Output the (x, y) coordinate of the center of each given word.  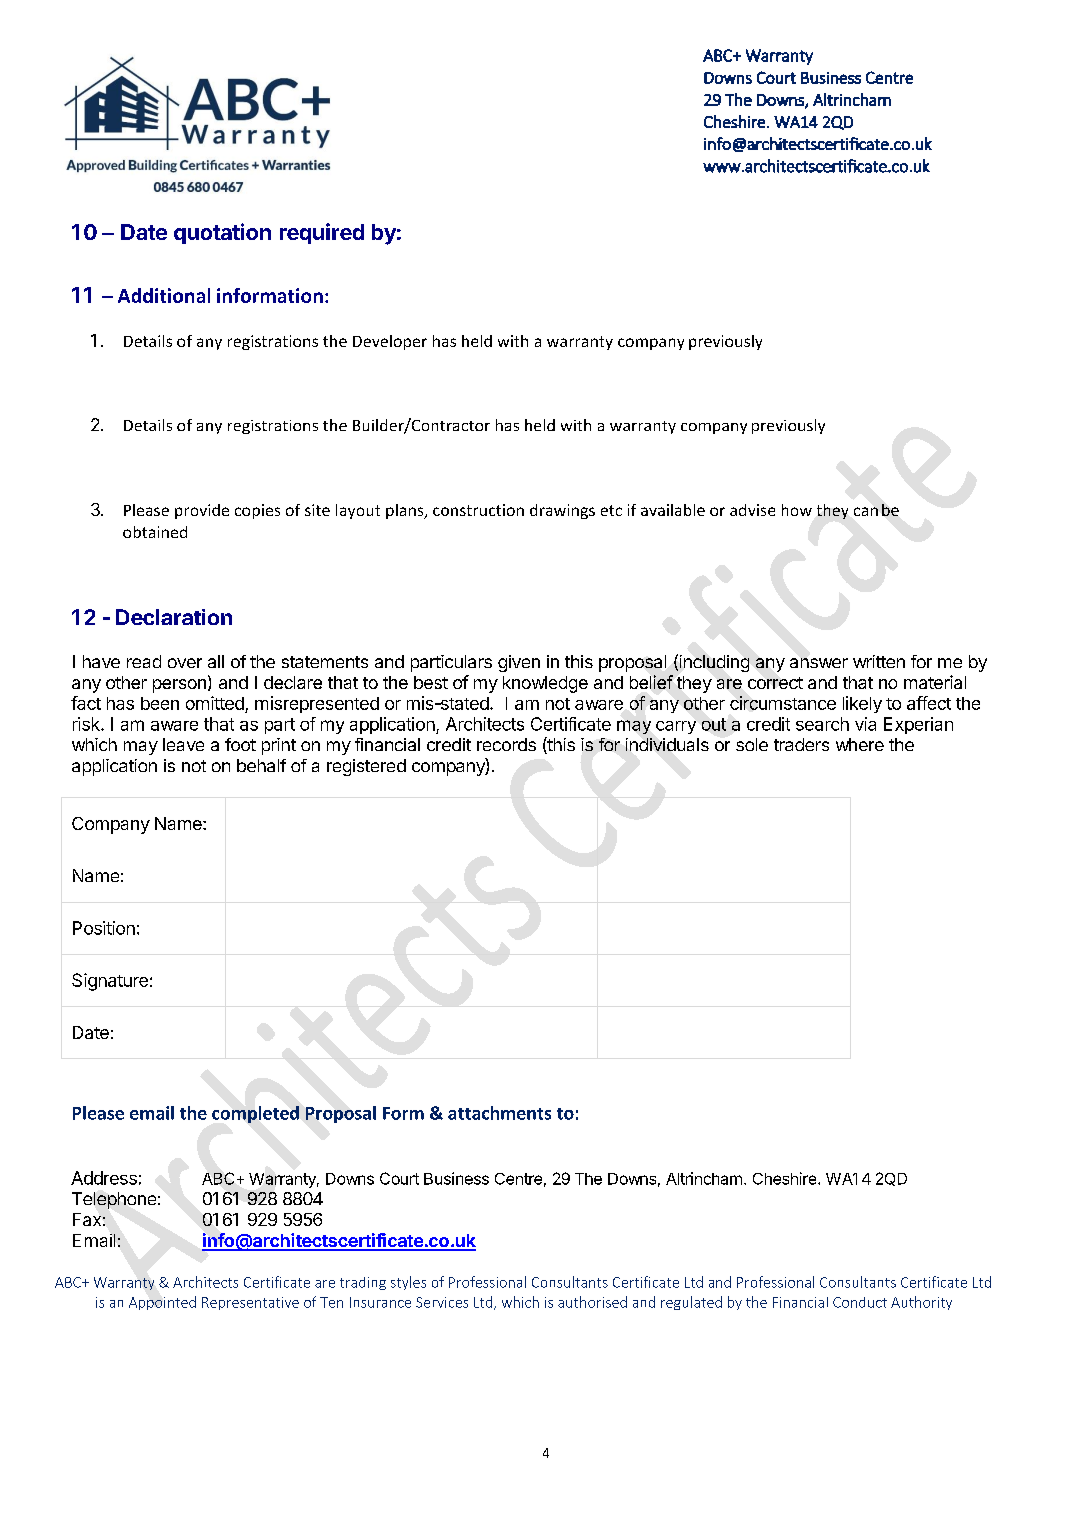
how (797, 510)
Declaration (174, 617)
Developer (390, 342)
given (519, 663)
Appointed (162, 1303)
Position (104, 928)
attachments (499, 1113)
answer (819, 663)
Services (442, 1302)
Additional (164, 295)
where (860, 744)
